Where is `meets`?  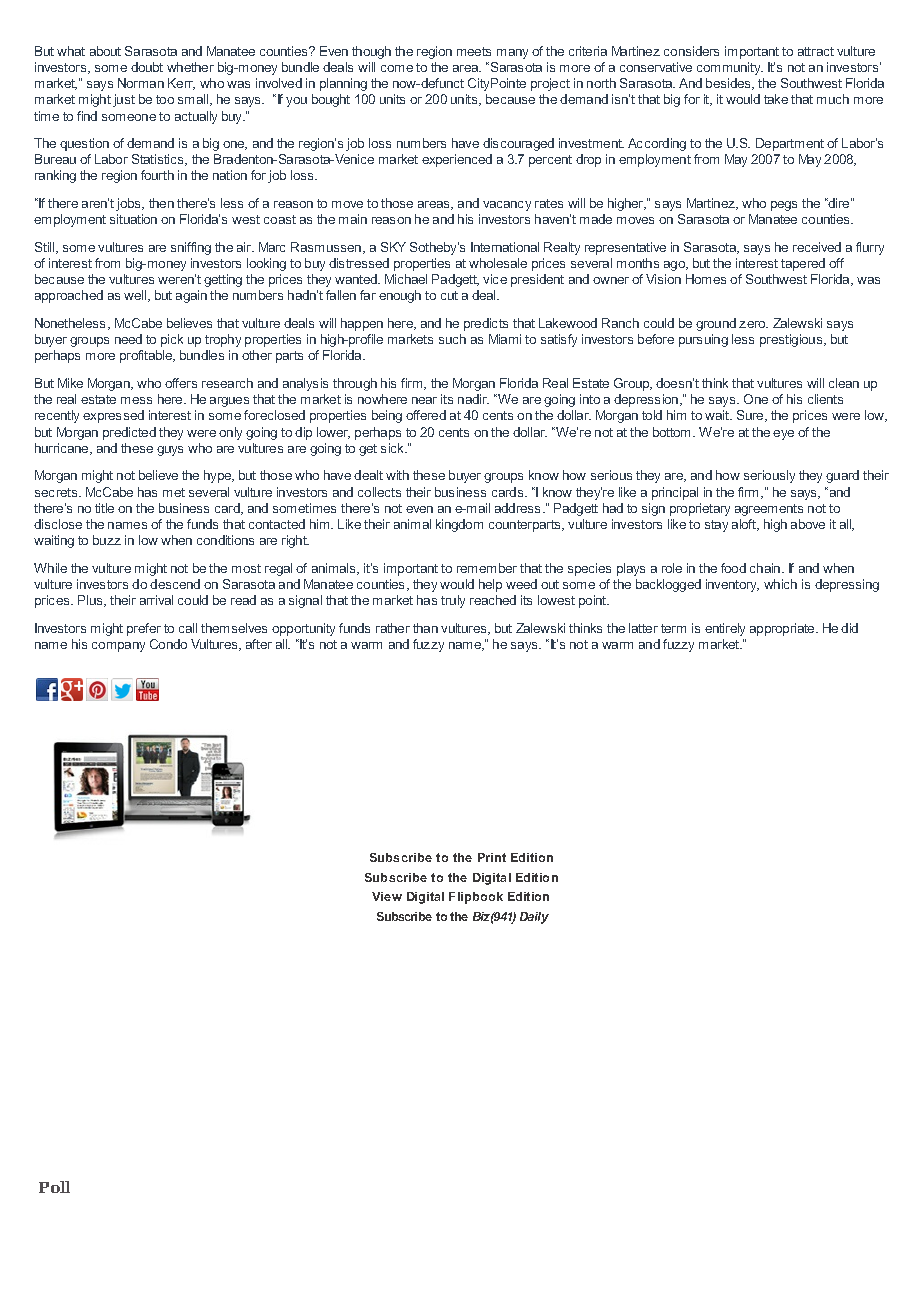 meets is located at coordinates (474, 51).
